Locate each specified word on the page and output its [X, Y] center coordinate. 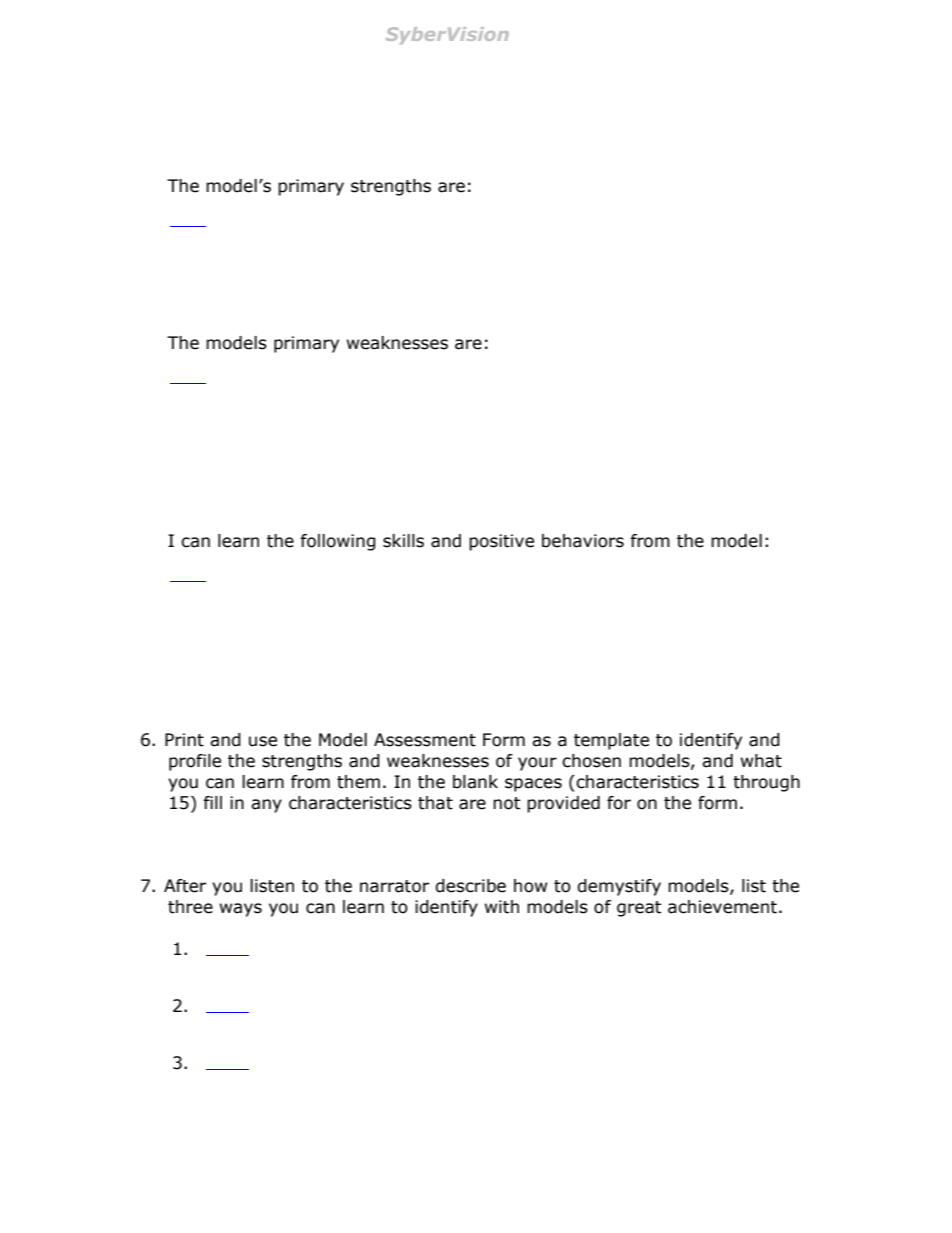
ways [241, 910]
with [502, 907]
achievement [722, 907]
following [338, 542]
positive [501, 542]
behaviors [583, 541]
